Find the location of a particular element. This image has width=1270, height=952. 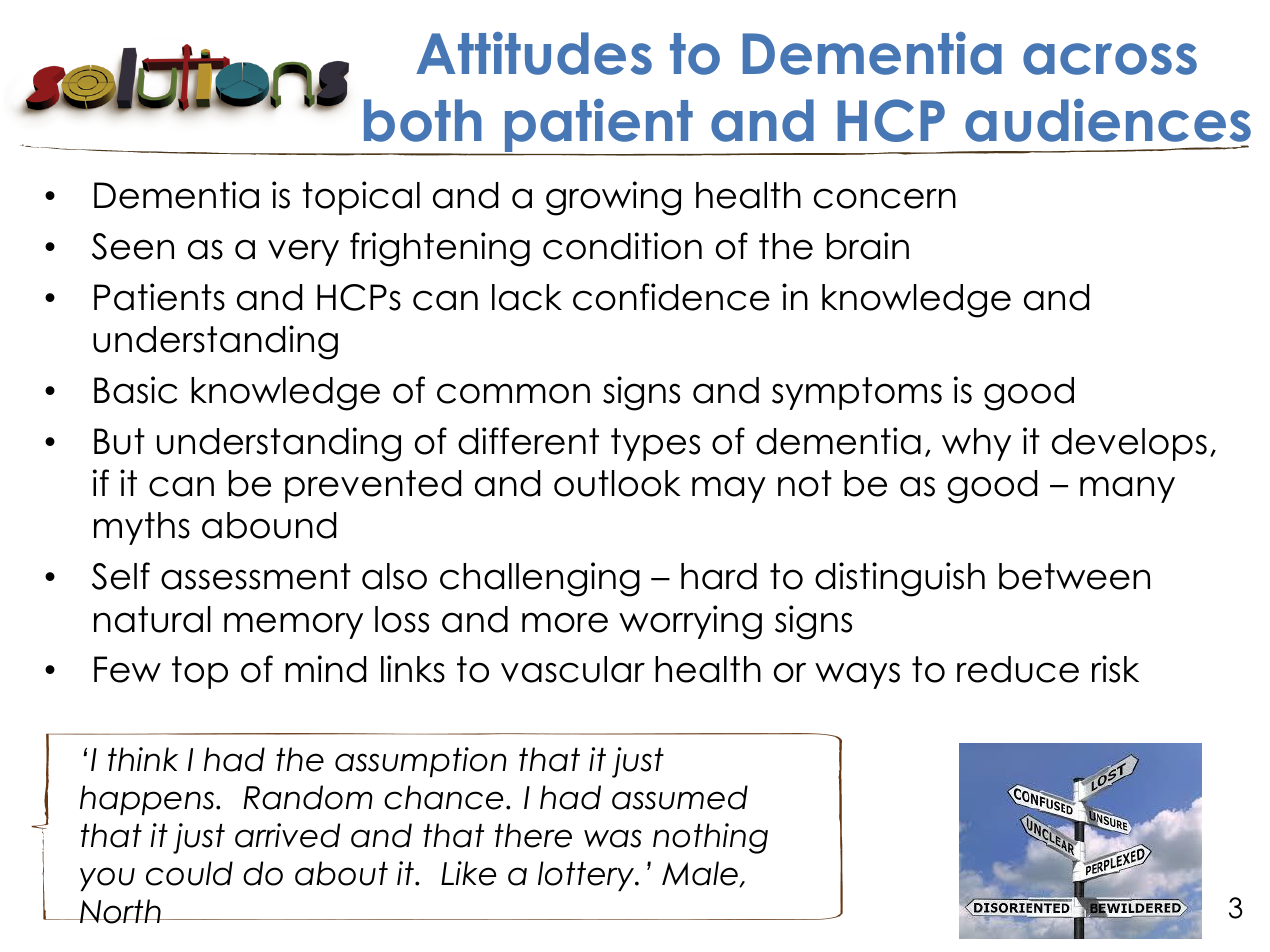

abound is located at coordinates (269, 525).
